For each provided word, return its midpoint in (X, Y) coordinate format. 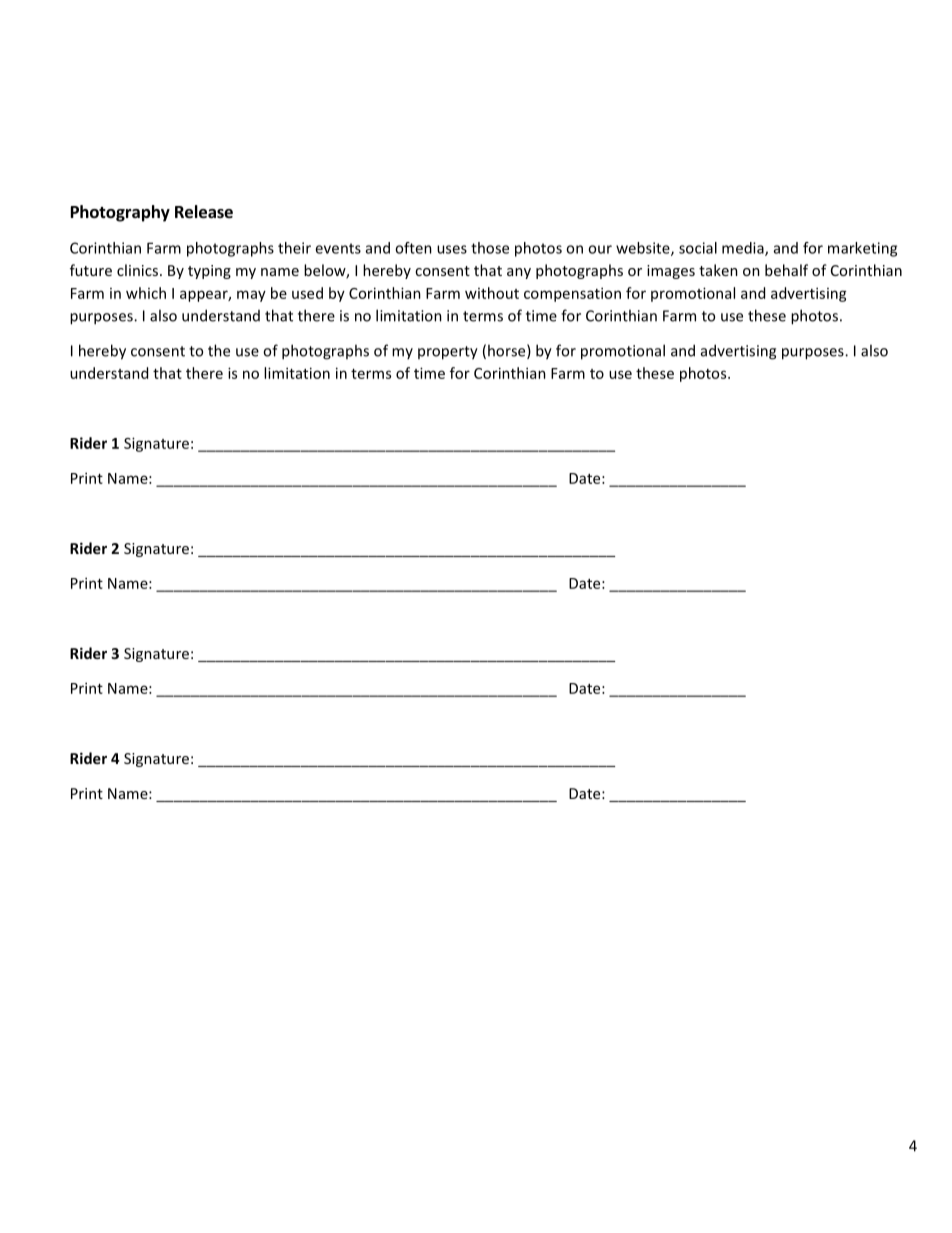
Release (204, 212)
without (492, 293)
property (448, 353)
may (251, 296)
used (307, 293)
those (490, 248)
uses (452, 249)
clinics (139, 270)
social (698, 248)
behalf (786, 270)
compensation (572, 294)
